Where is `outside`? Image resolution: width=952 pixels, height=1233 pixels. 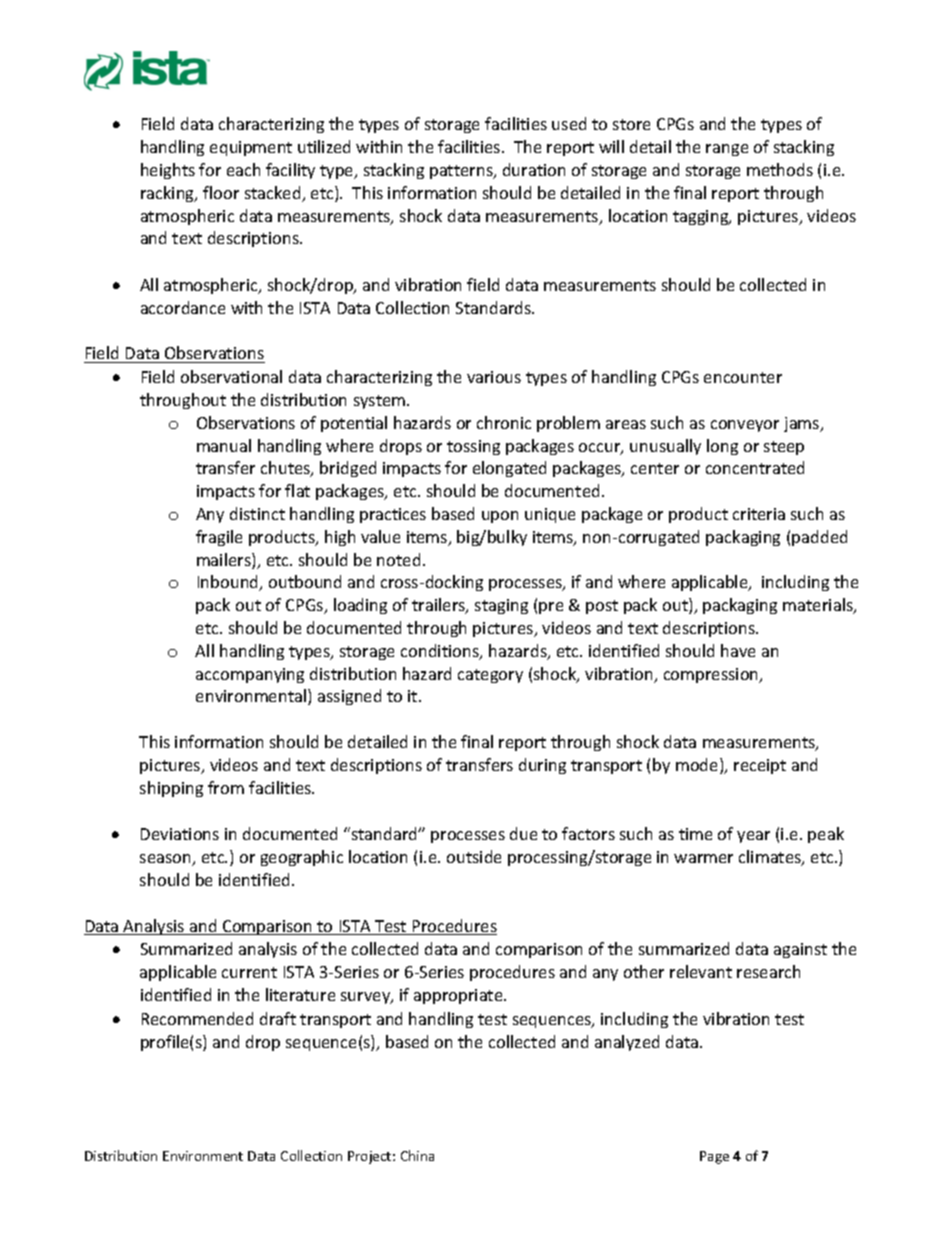
outside is located at coordinates (474, 856).
